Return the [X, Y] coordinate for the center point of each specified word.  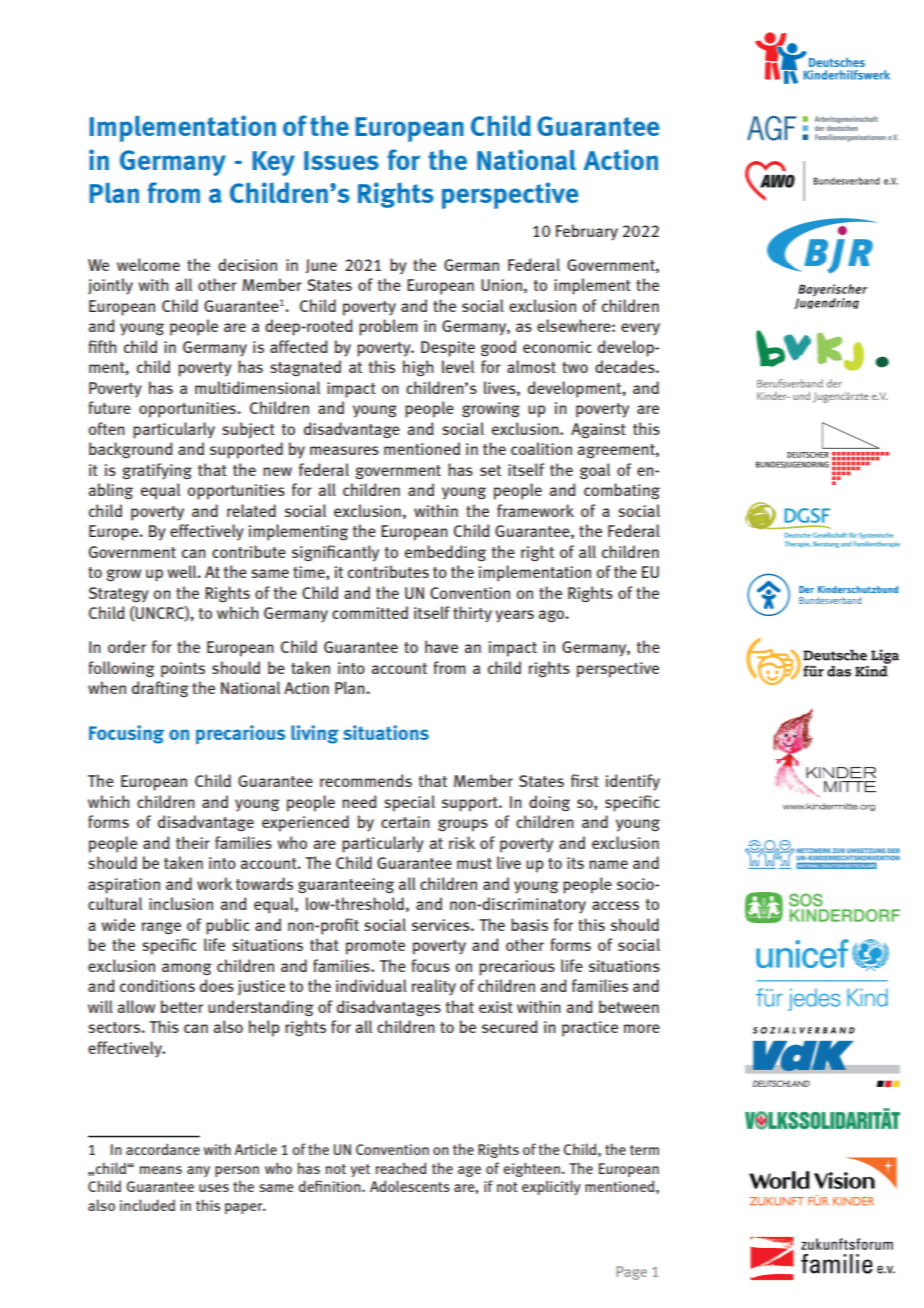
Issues [341, 160]
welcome [148, 264]
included [147, 1205]
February [587, 232]
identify [633, 782]
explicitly [551, 1187]
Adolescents [410, 1186]
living [315, 734]
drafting [160, 689]
